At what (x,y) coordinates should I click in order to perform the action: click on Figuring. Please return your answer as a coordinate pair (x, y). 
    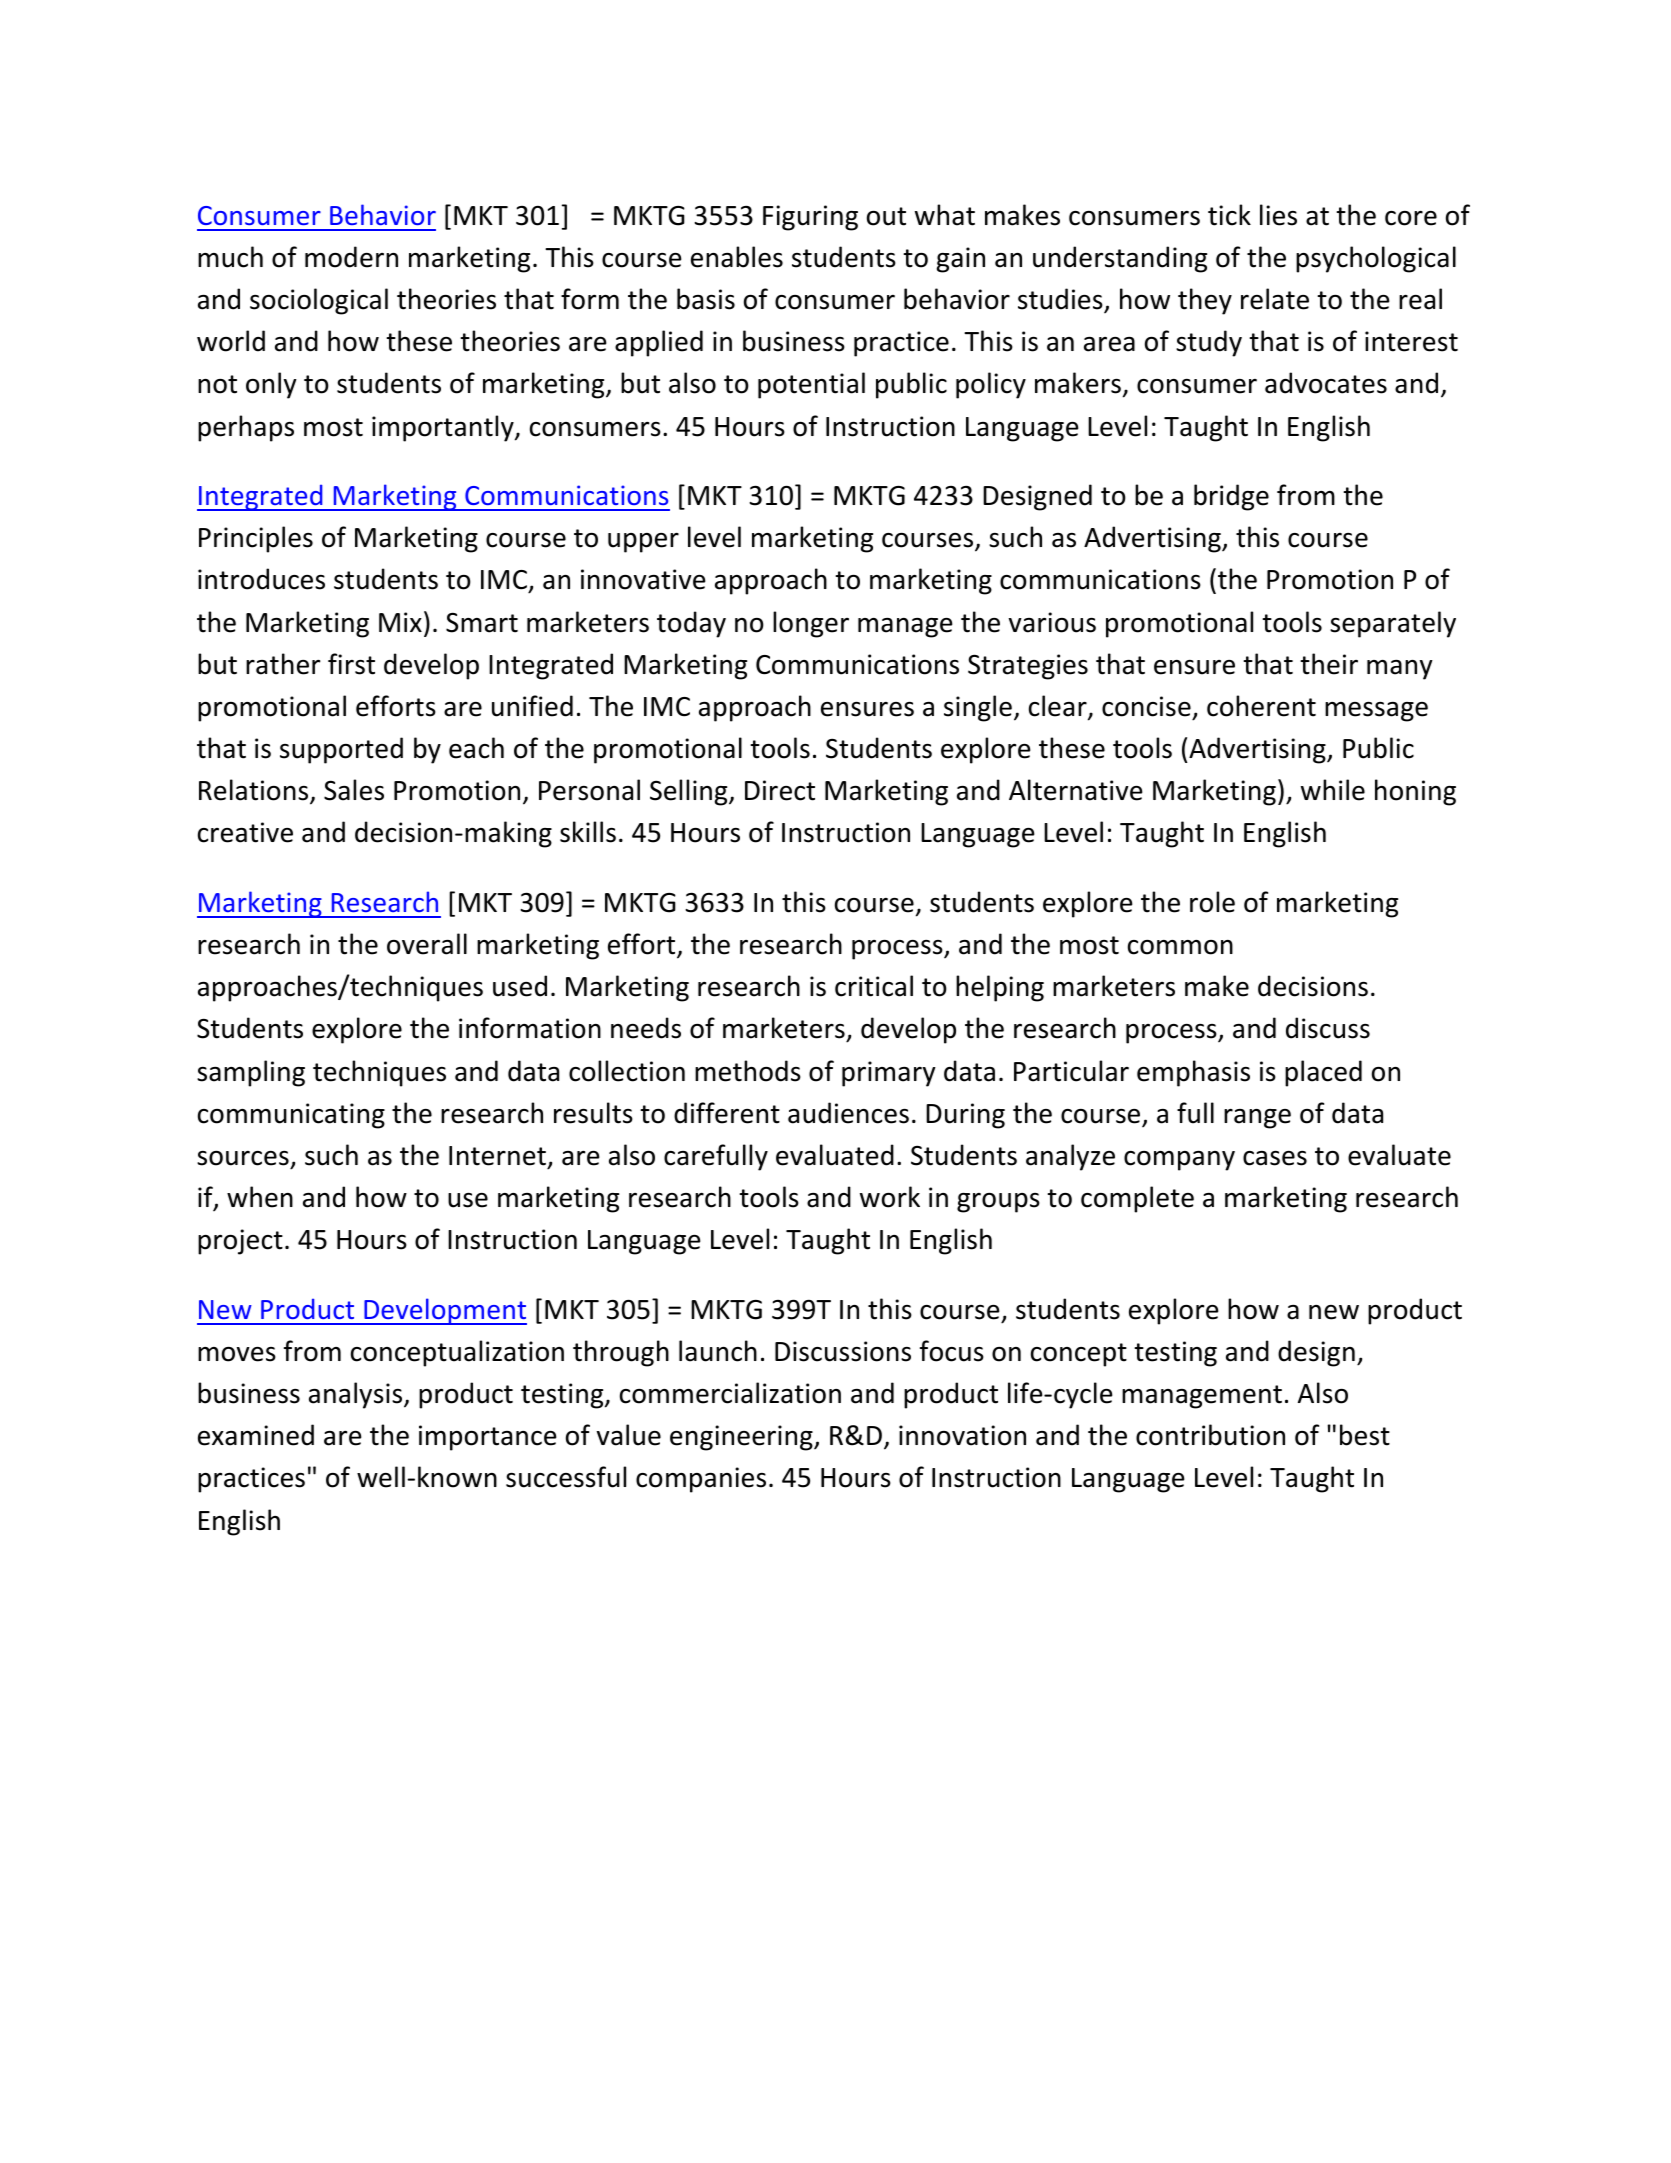
    Looking at the image, I should click on (810, 218).
